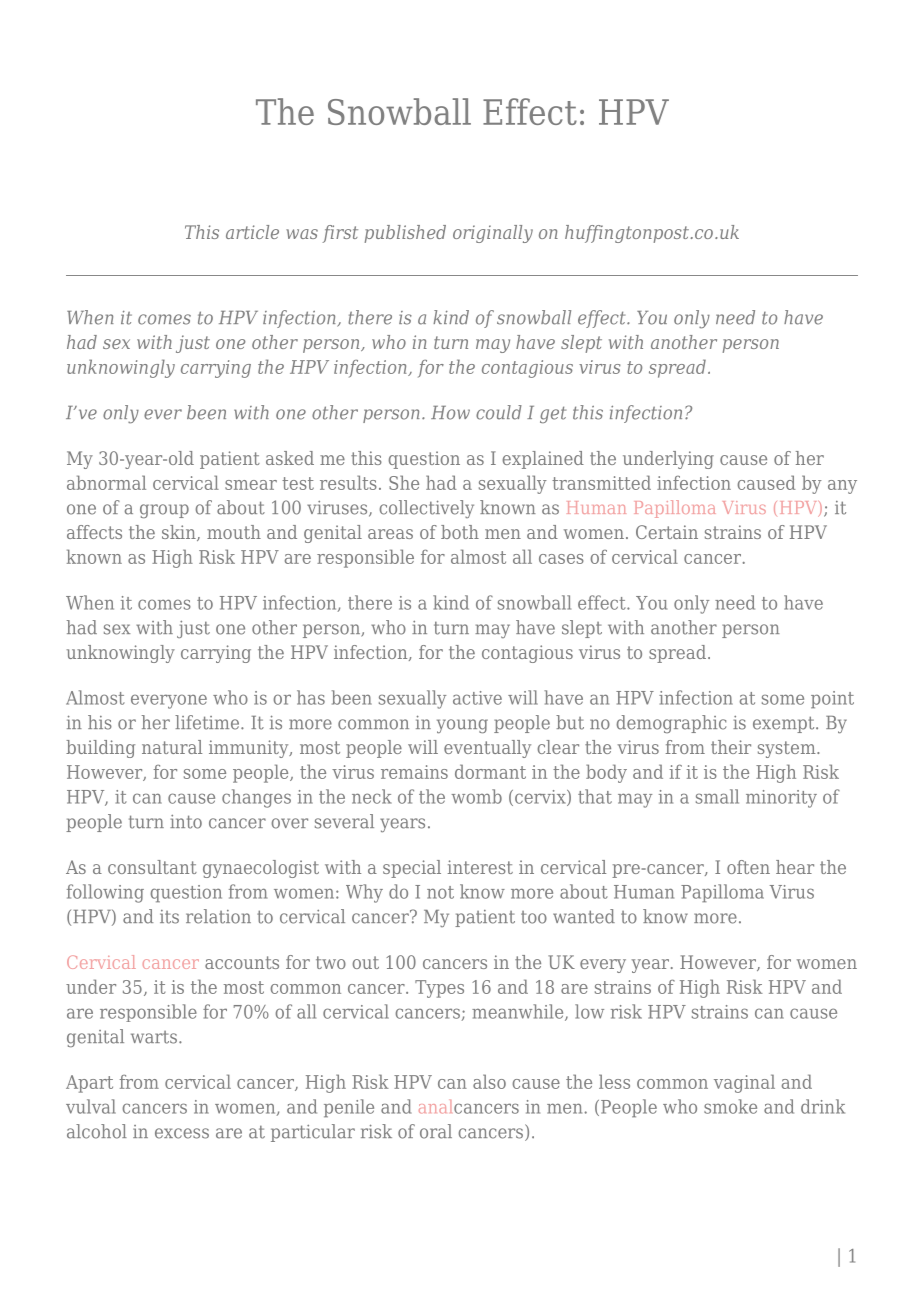 Image resolution: width=924 pixels, height=1308 pixels. What do you see at coordinates (493, 234) in the screenshot?
I see `originally` at bounding box center [493, 234].
